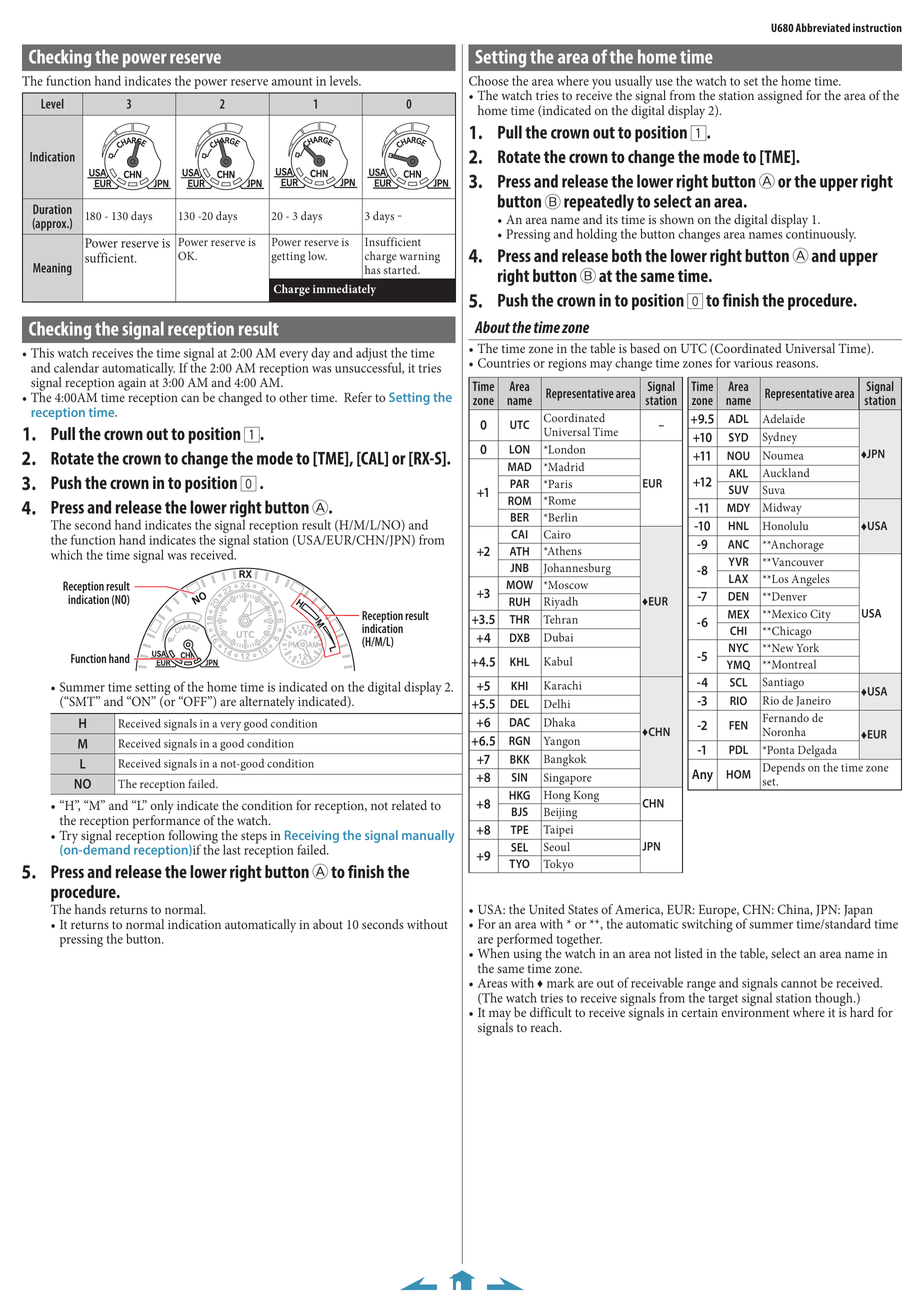  I want to click on alternately, so click(267, 703).
